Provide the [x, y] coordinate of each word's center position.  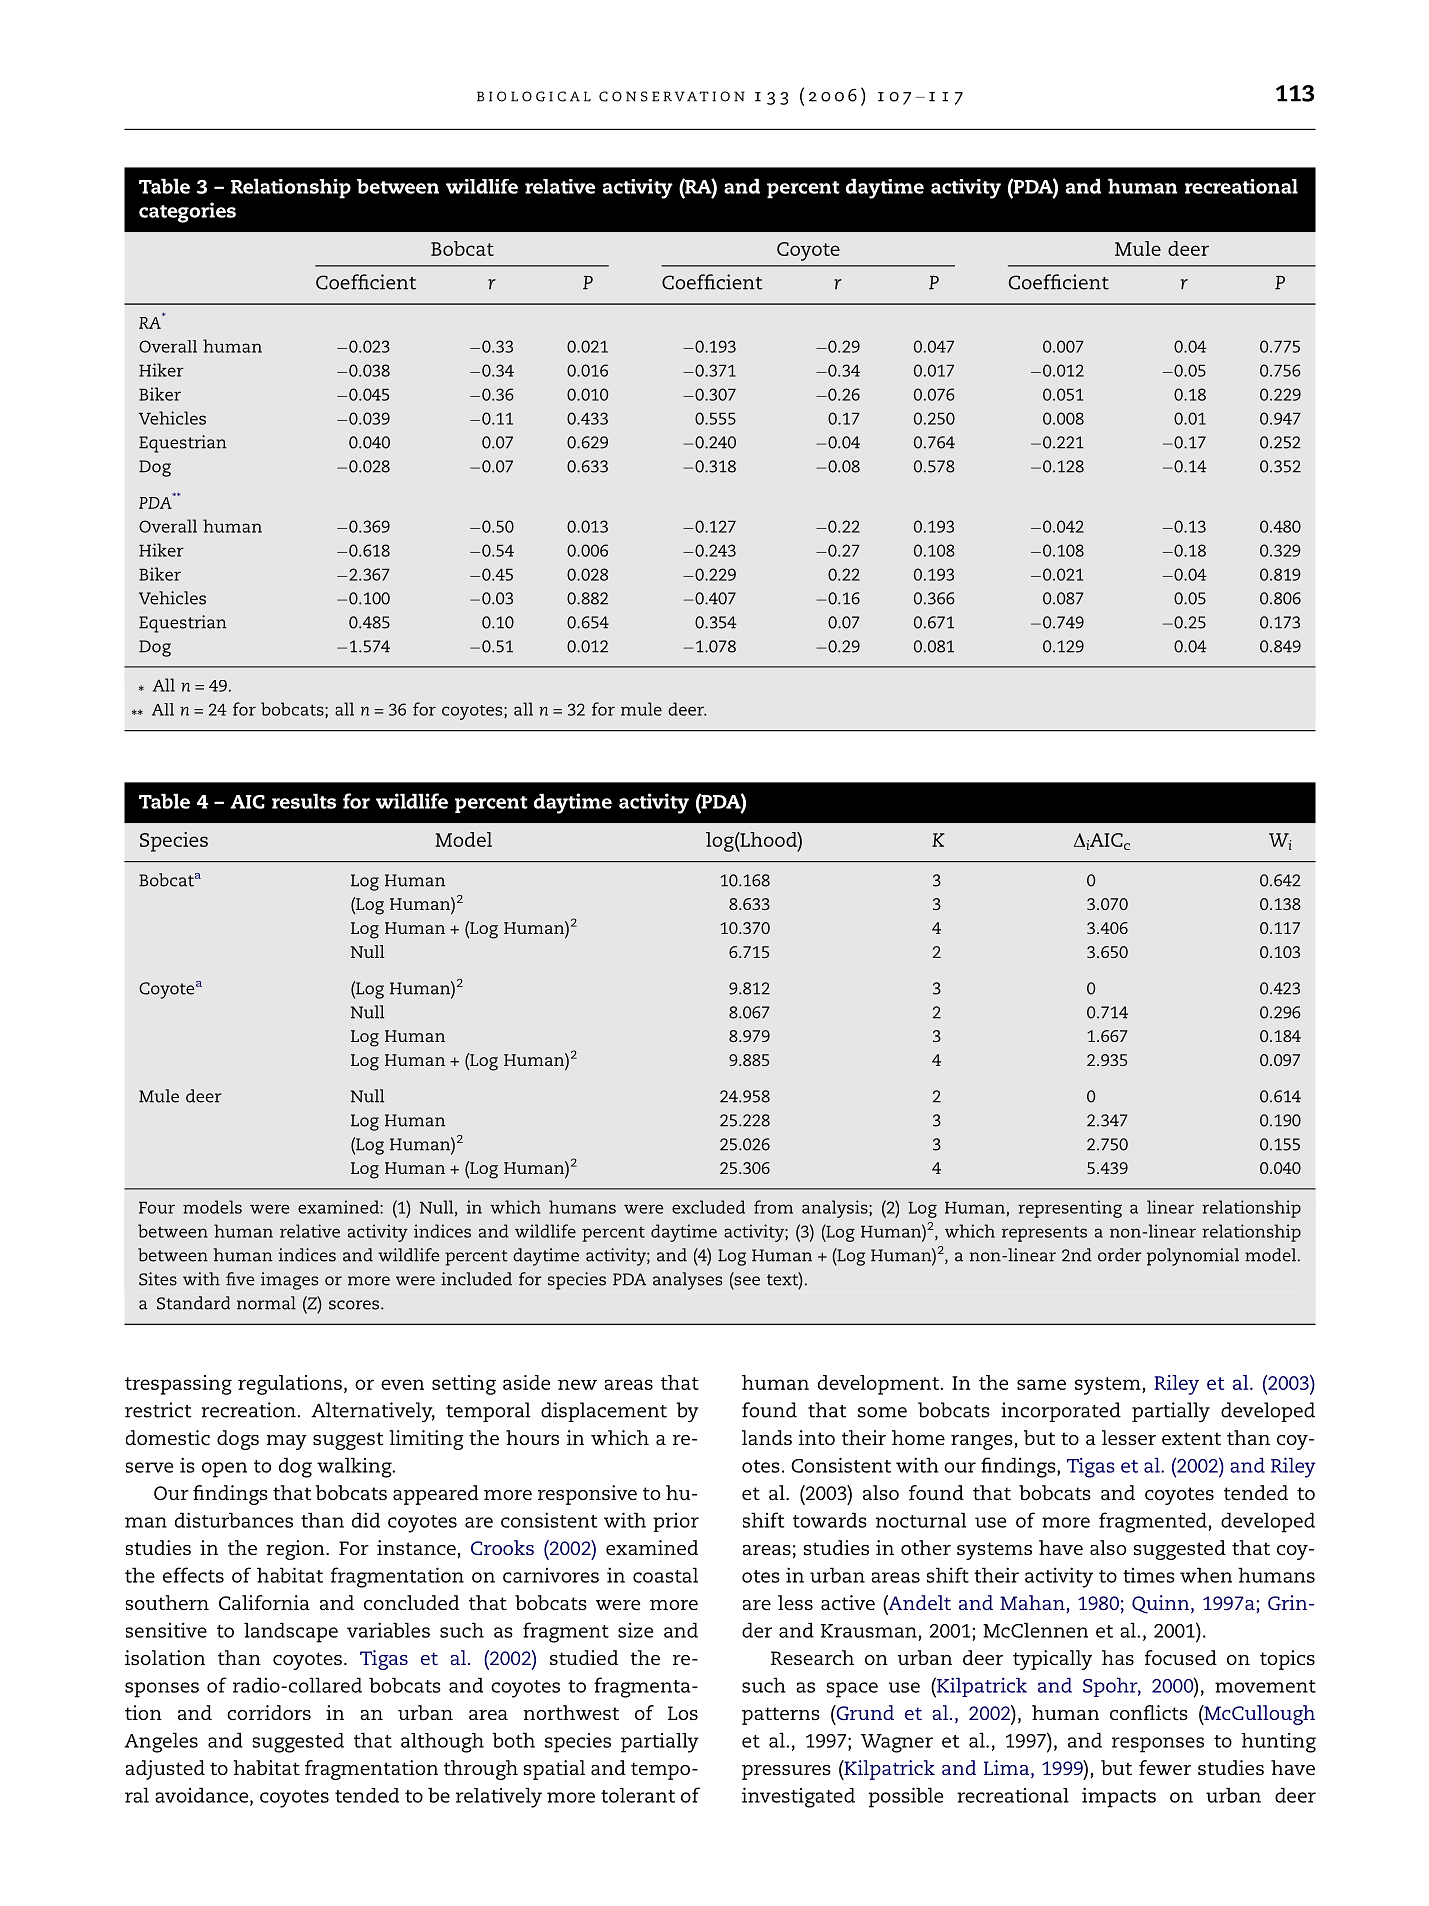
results [304, 801]
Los [683, 1713]
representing [1070, 1209]
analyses [687, 1281]
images [289, 1281]
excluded [708, 1207]
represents [1044, 1234]
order [1120, 1255]
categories [187, 212]
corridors [269, 1712]
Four [157, 1207]
